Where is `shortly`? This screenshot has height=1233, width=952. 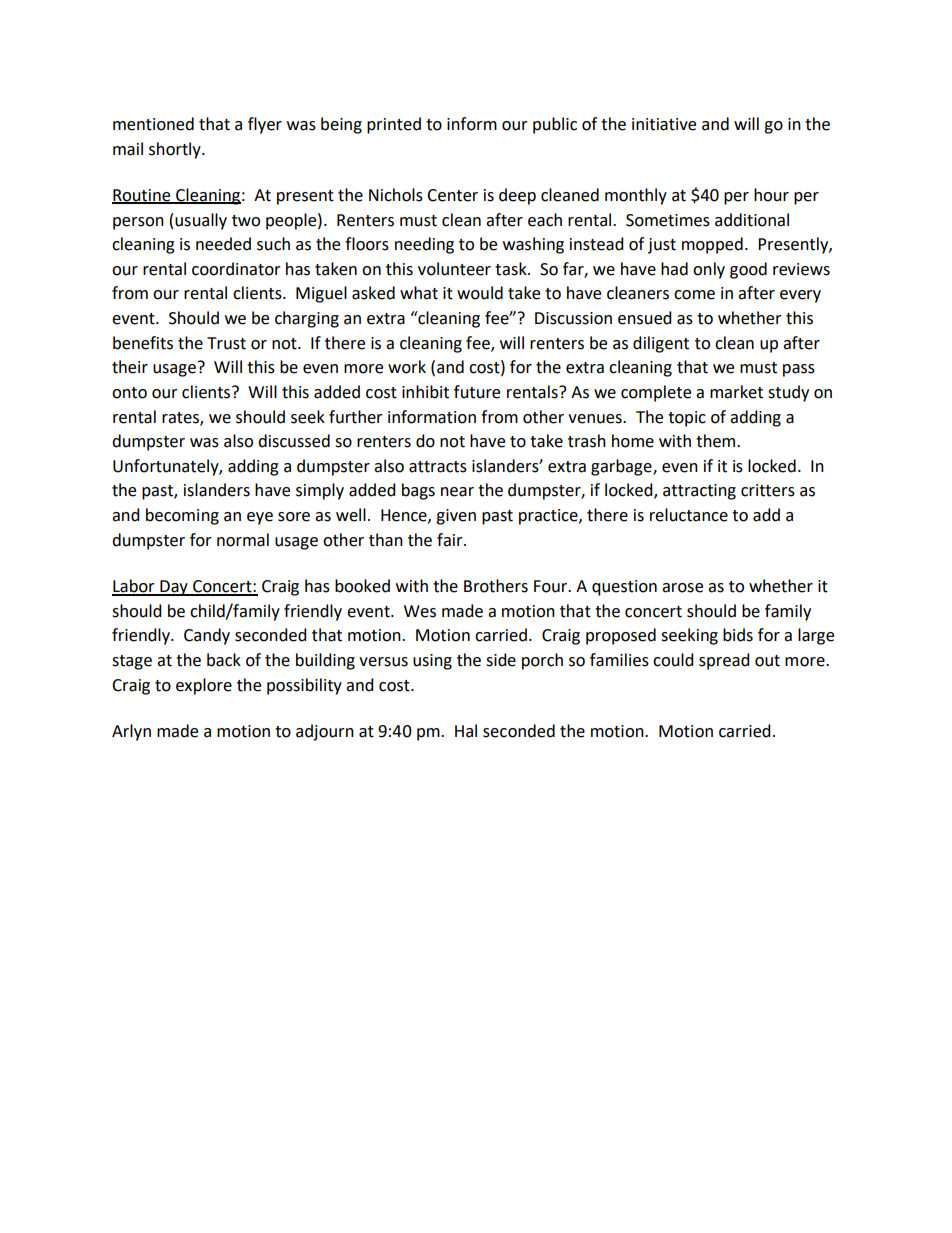
shortly is located at coordinates (176, 150).
